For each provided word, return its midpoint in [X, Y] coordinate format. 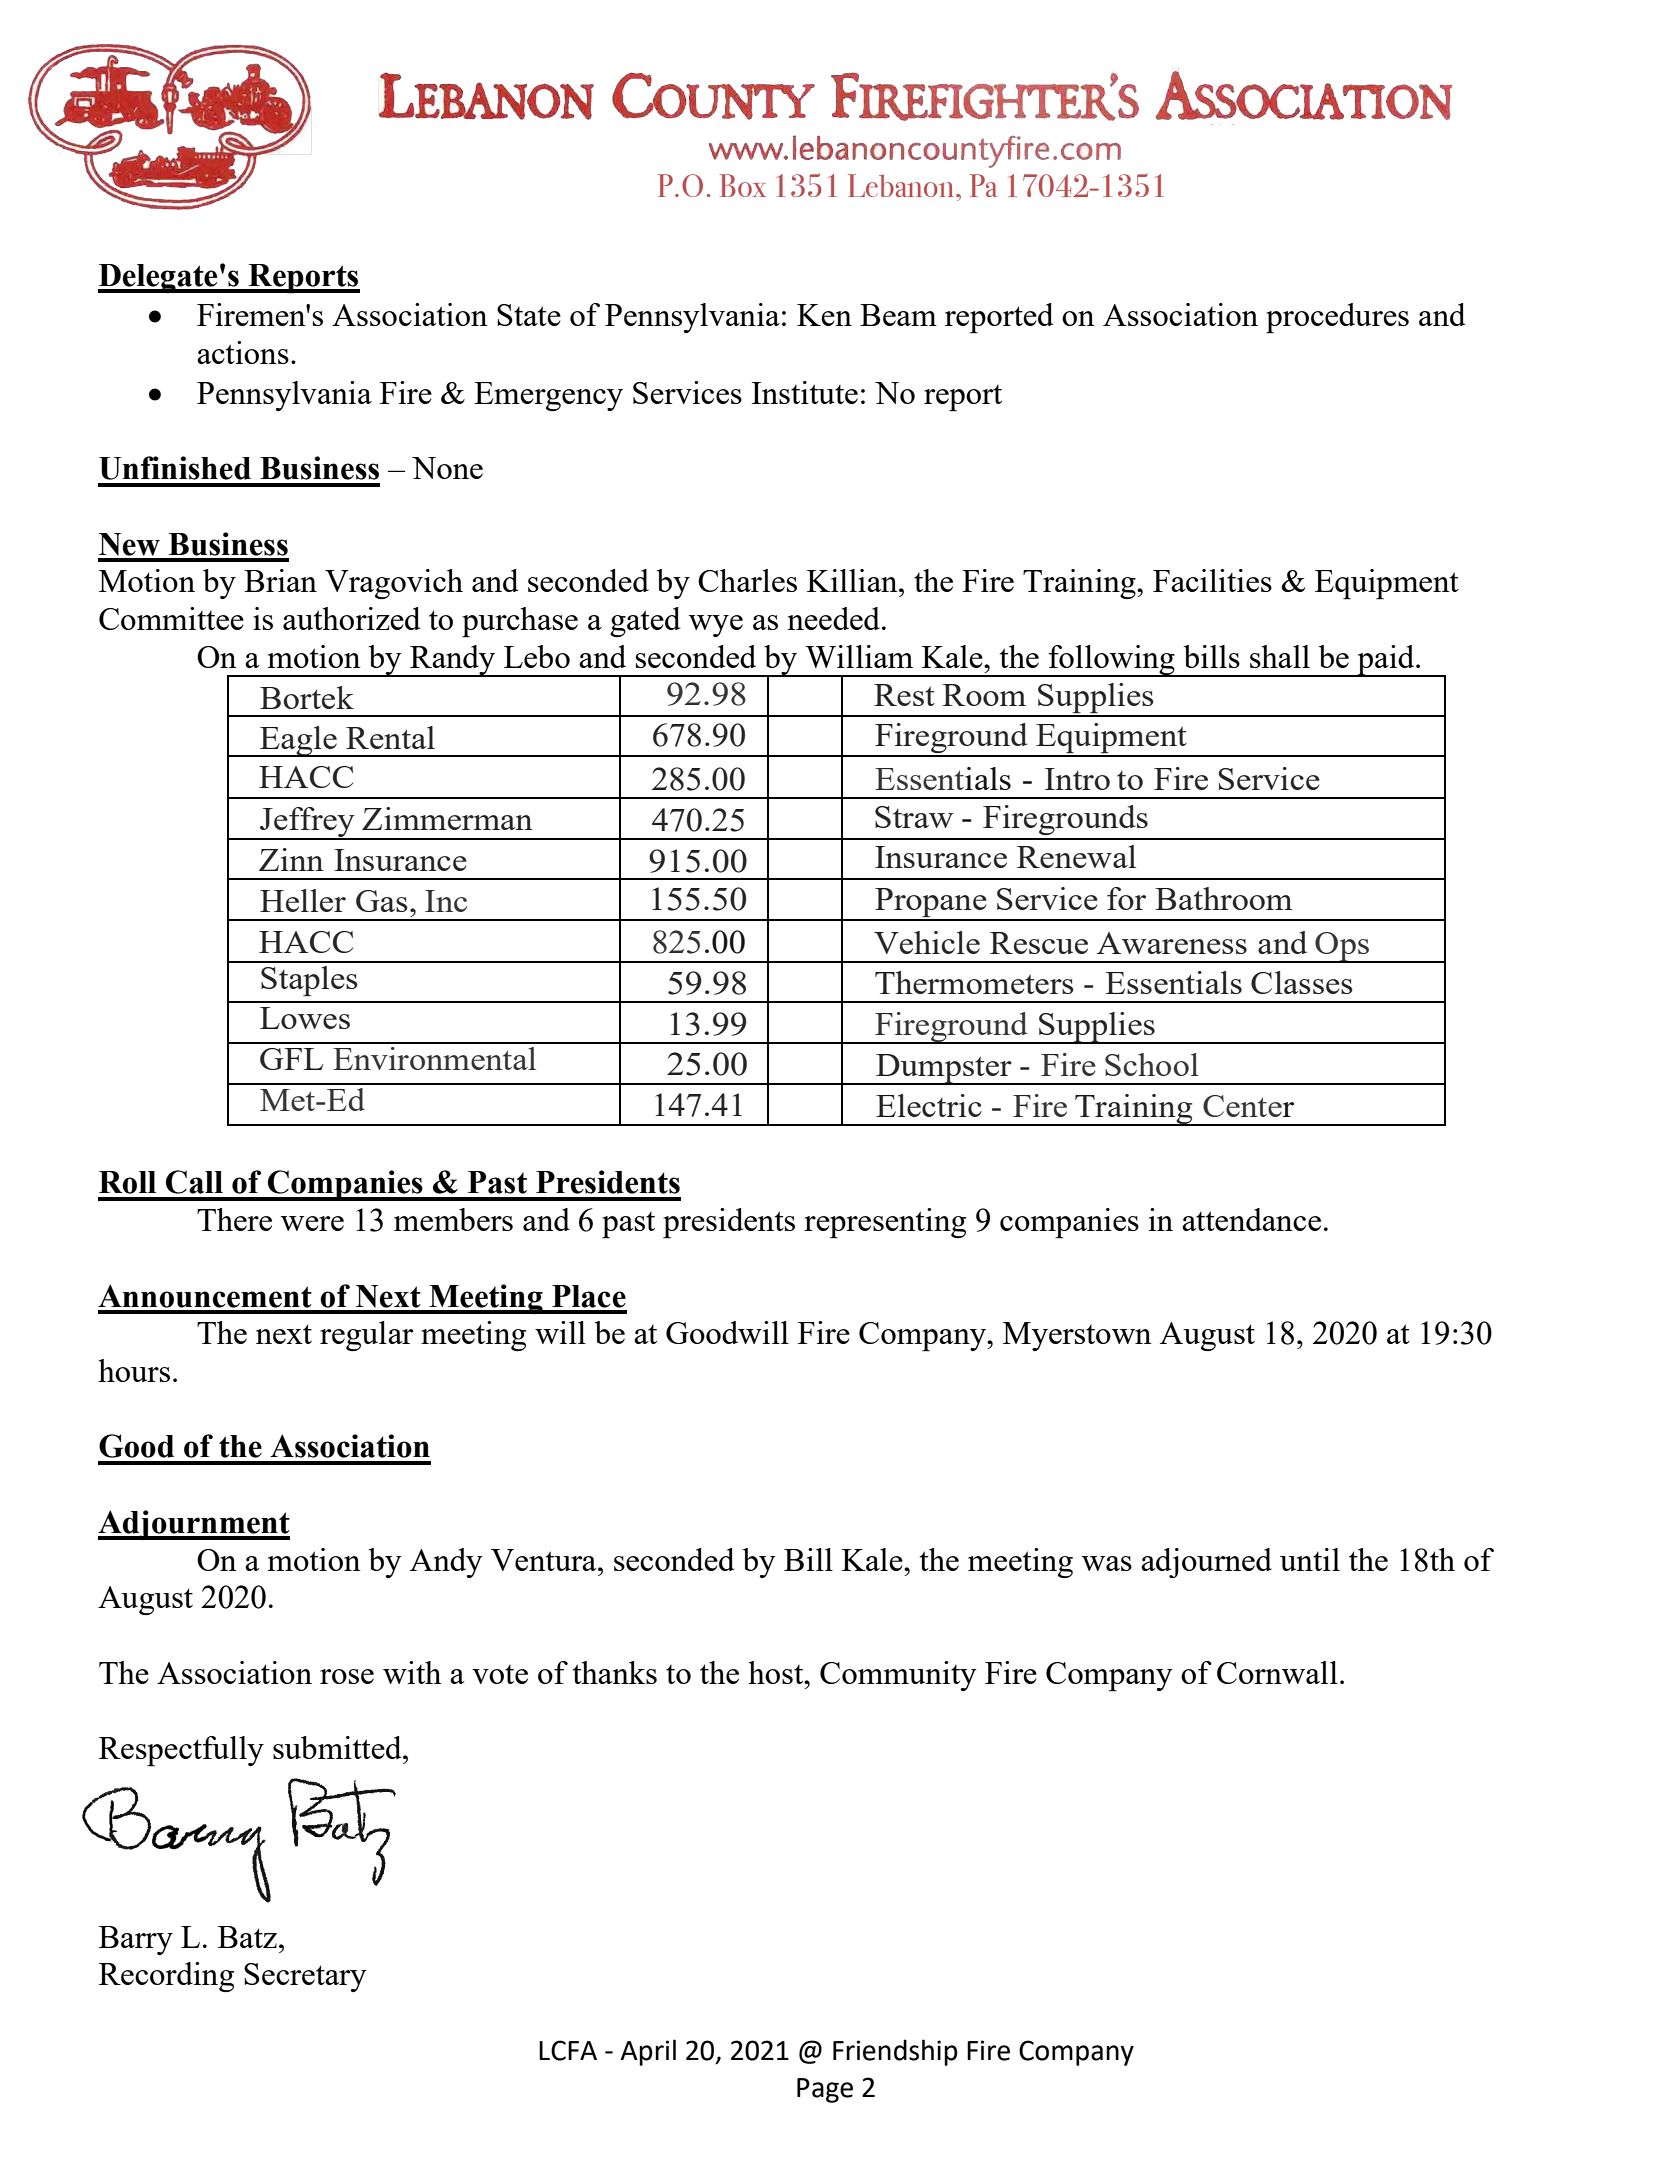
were [312, 1223]
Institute [805, 392]
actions [243, 352]
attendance [1251, 1219]
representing [885, 1223]
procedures [1337, 318]
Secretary [305, 1977]
